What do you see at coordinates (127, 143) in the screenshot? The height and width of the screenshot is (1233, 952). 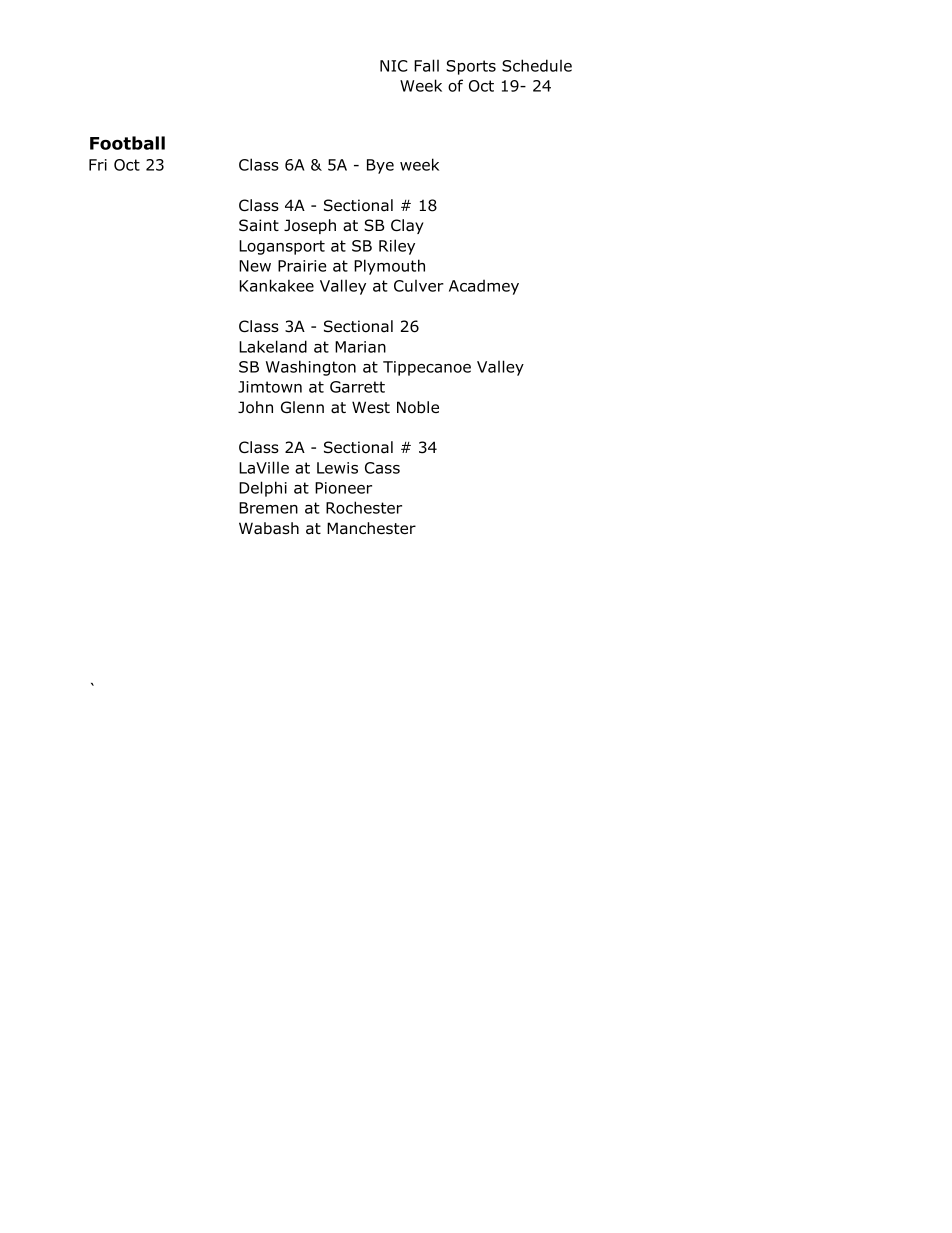 I see `Football` at bounding box center [127, 143].
